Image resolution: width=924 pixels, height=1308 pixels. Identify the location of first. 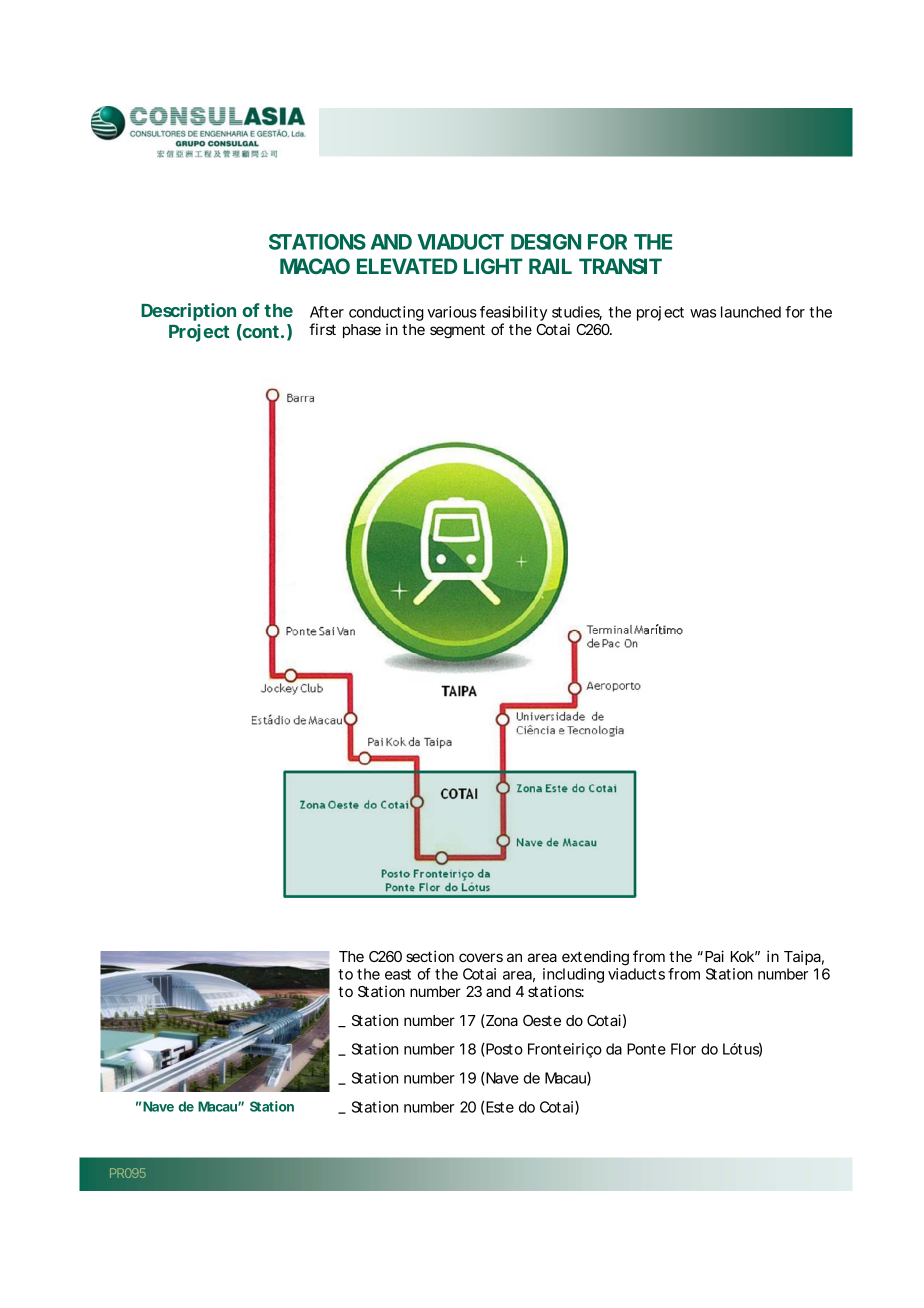
(322, 329).
